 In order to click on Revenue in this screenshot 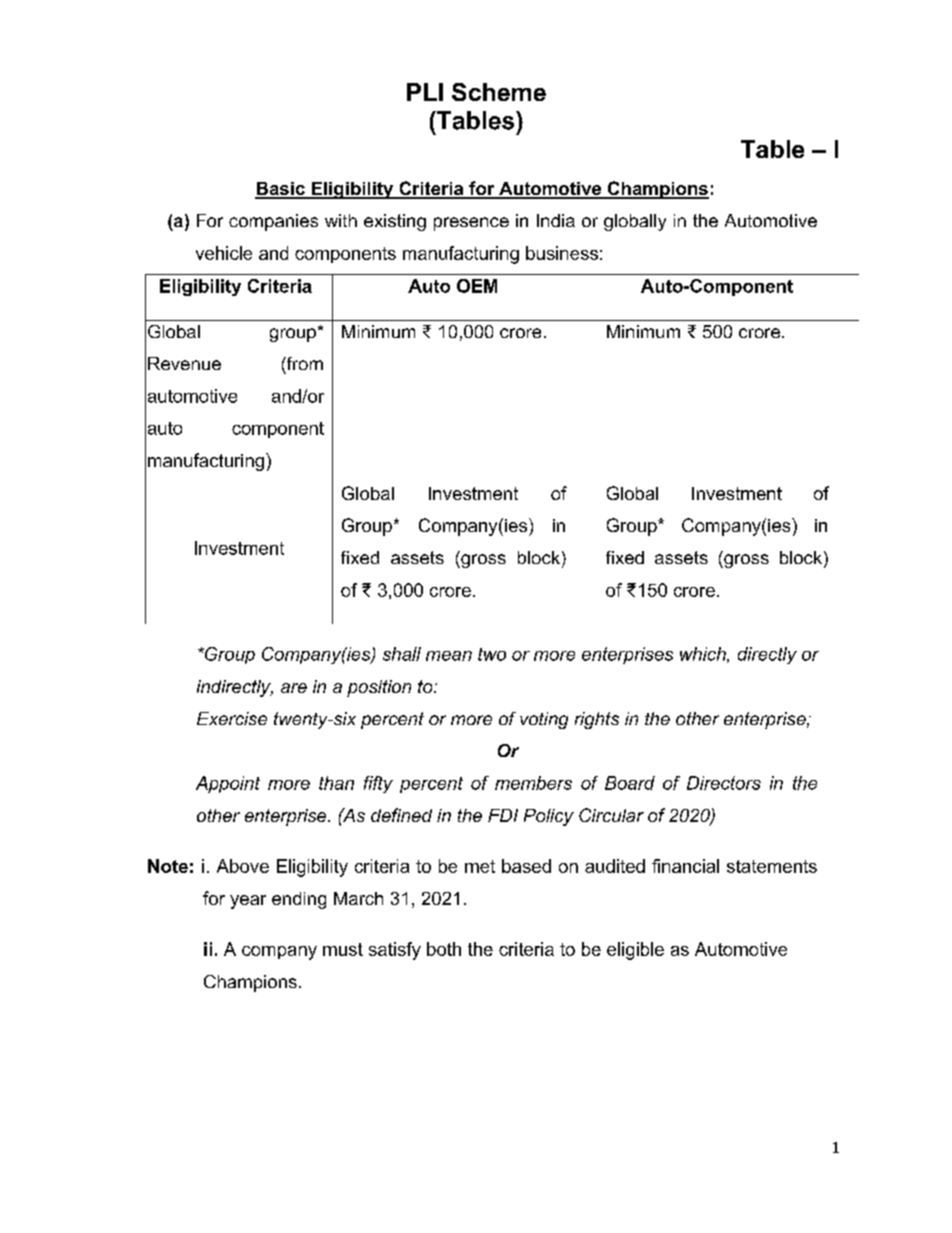, I will do `click(184, 363)`.
